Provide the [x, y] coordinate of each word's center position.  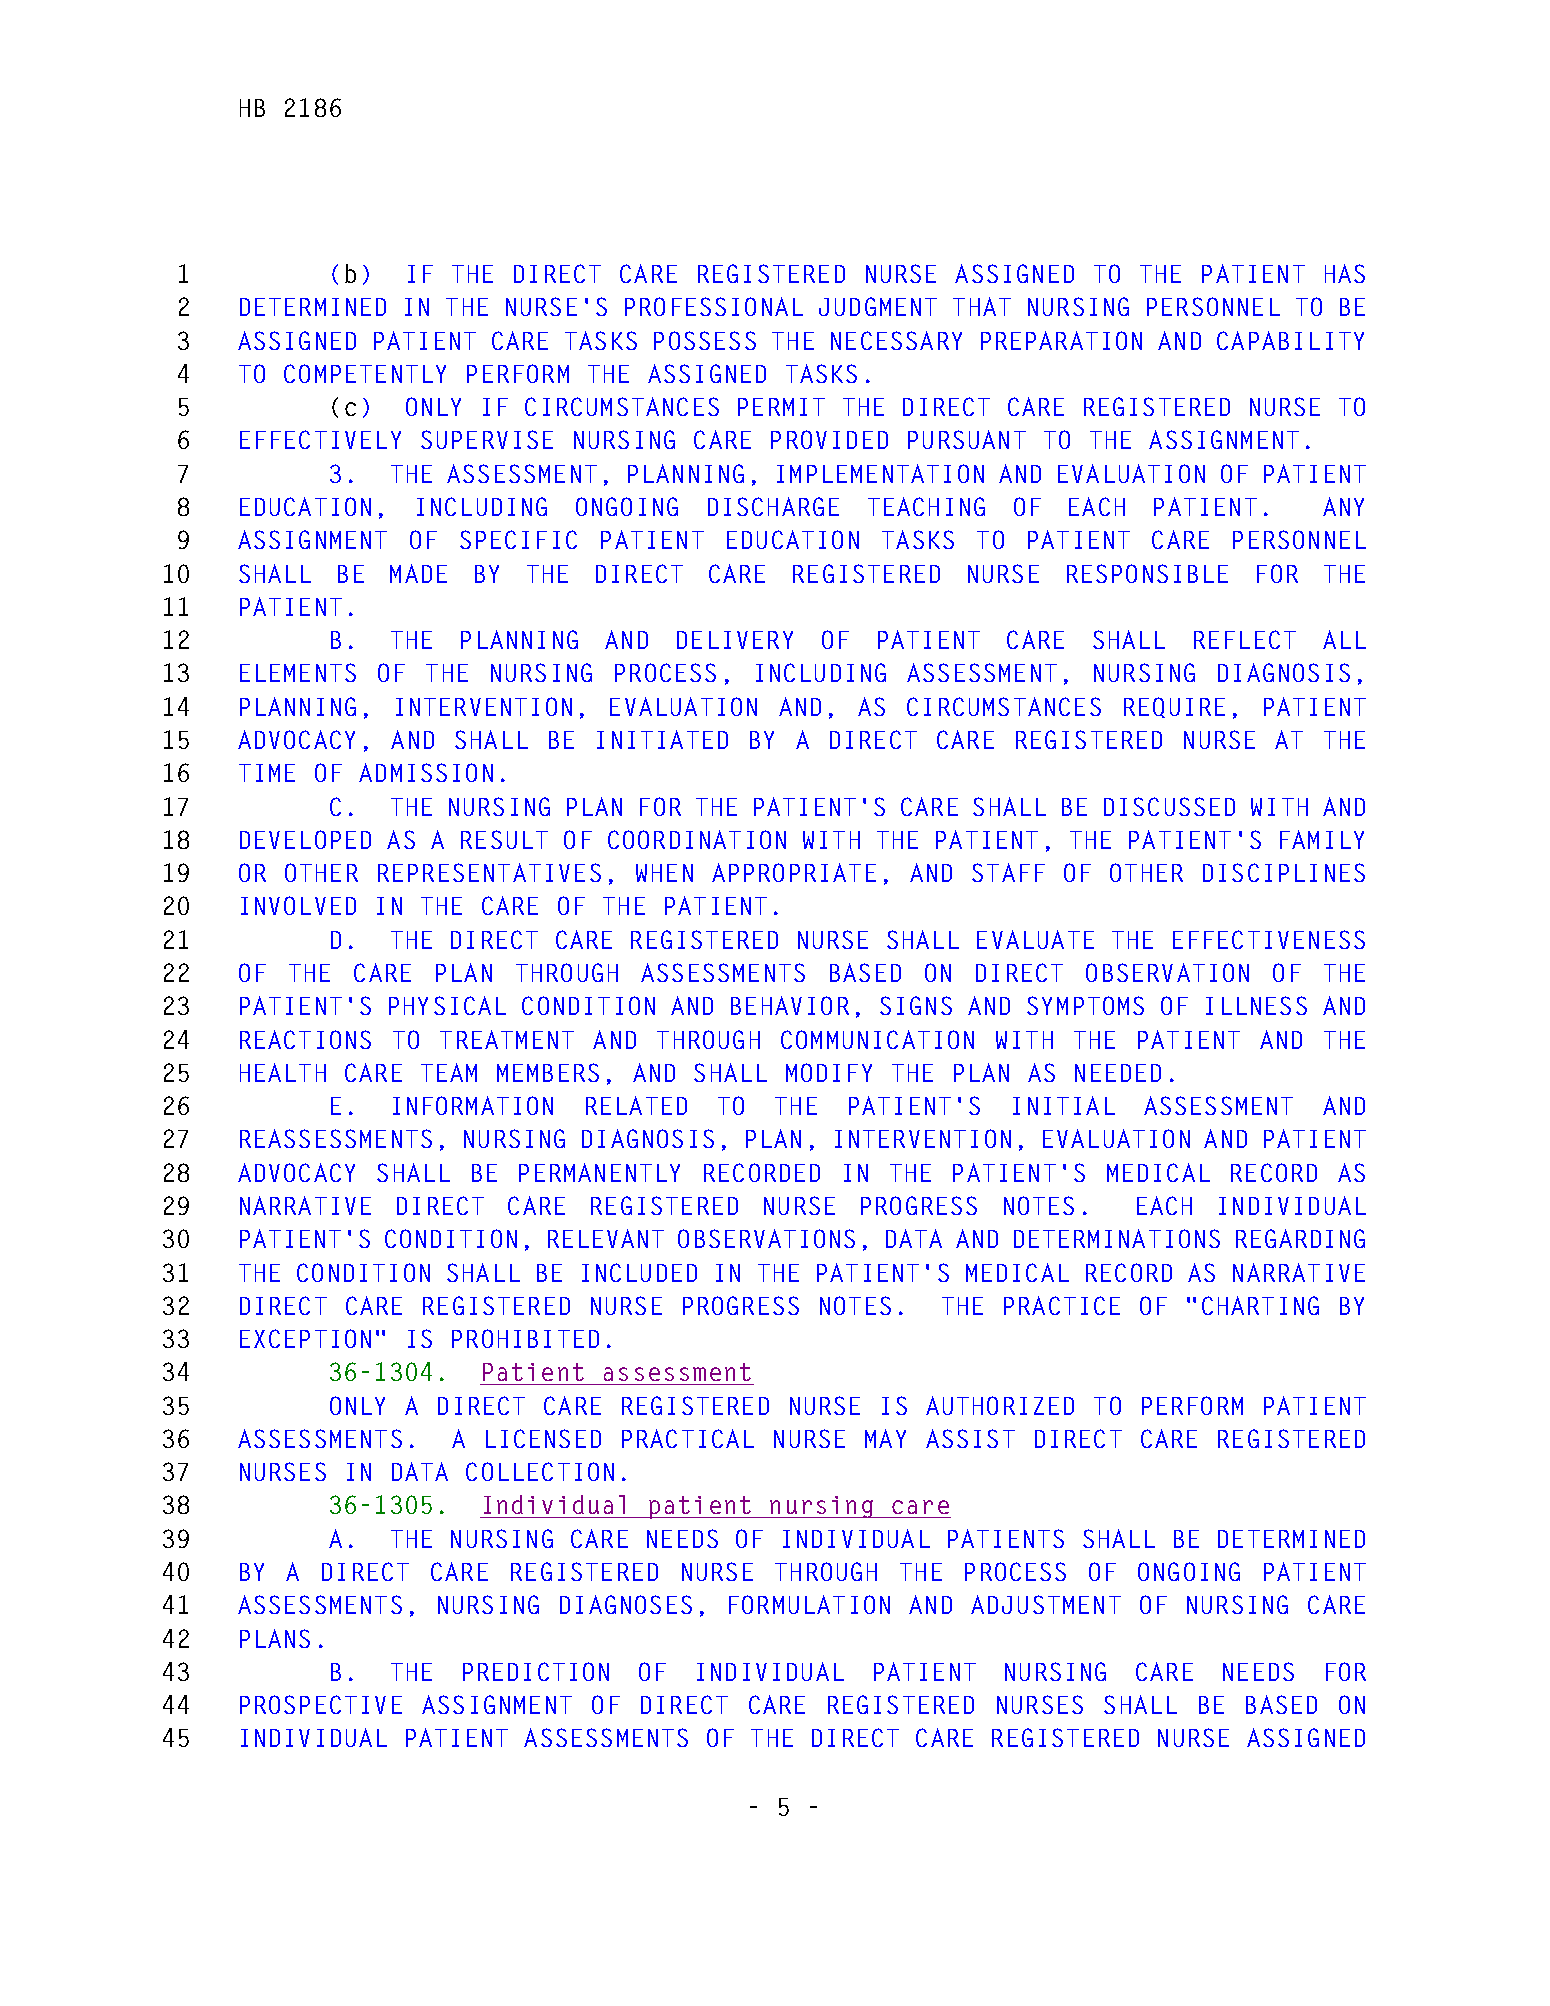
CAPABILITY [1290, 340]
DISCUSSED [1169, 806]
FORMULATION [809, 1604]
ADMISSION [426, 772]
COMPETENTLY [365, 373]
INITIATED [662, 739]
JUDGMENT [878, 306]
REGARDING [1300, 1238]
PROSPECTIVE [321, 1704]
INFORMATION [473, 1105]
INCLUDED [639, 1272]
